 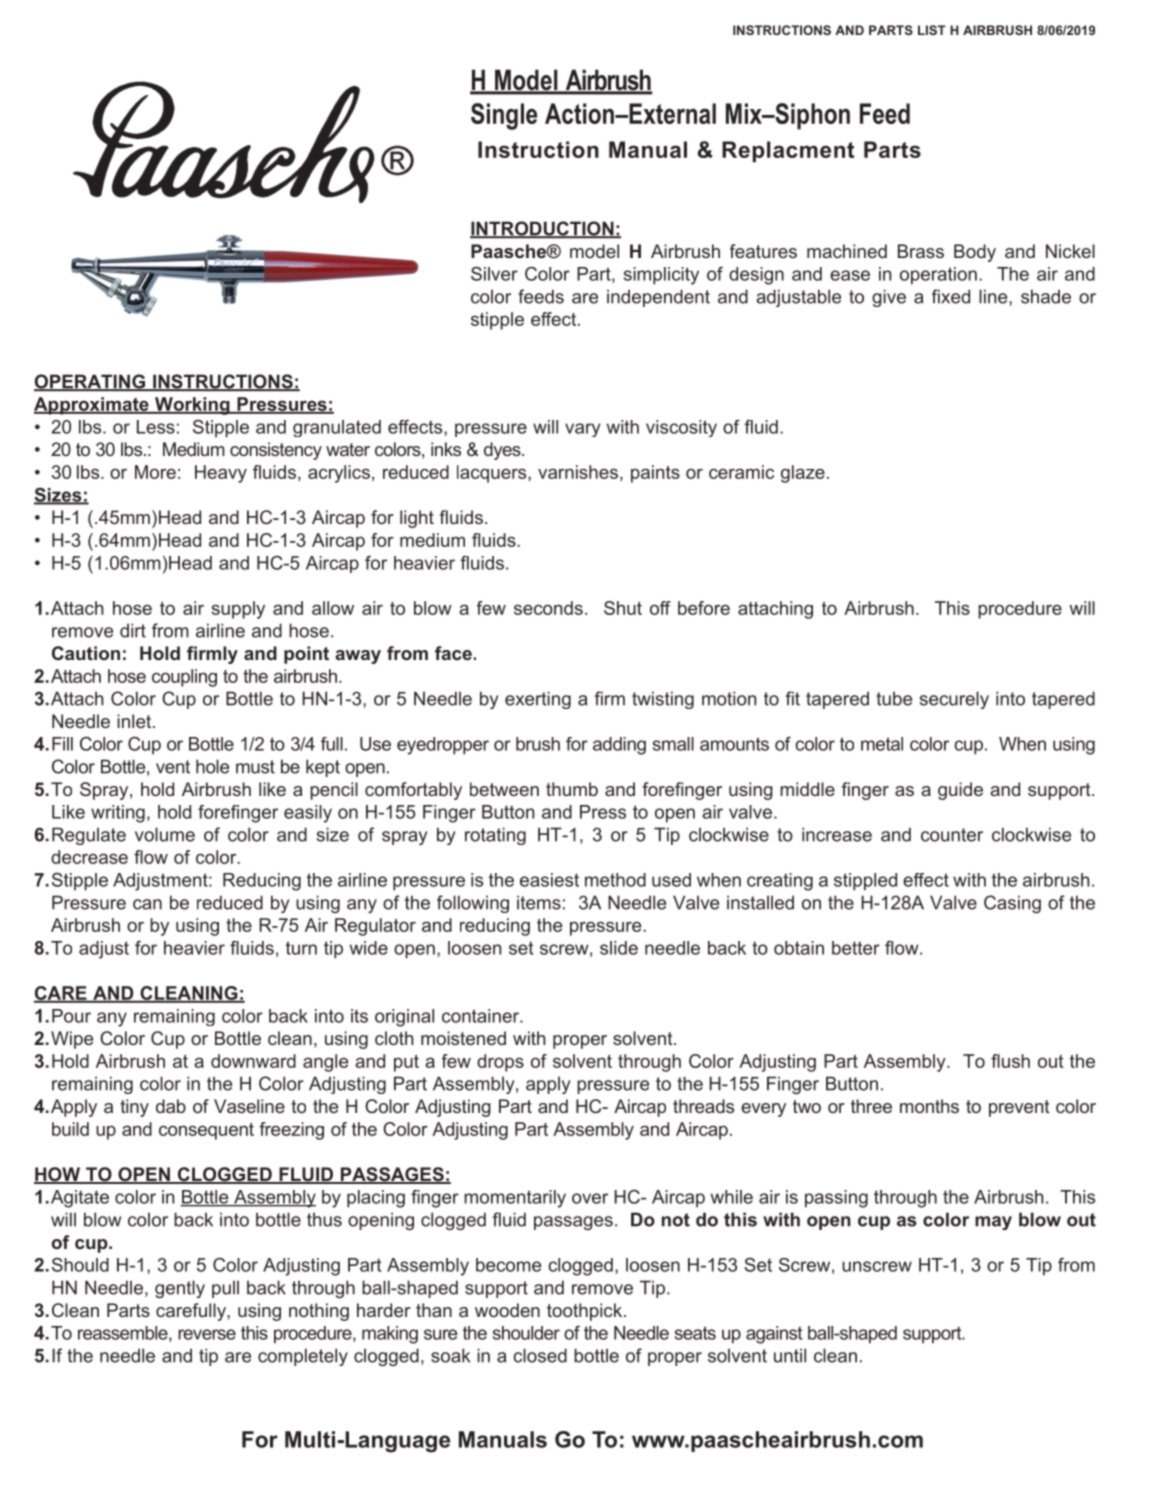 I want to click on LIST, so click(x=932, y=30).
